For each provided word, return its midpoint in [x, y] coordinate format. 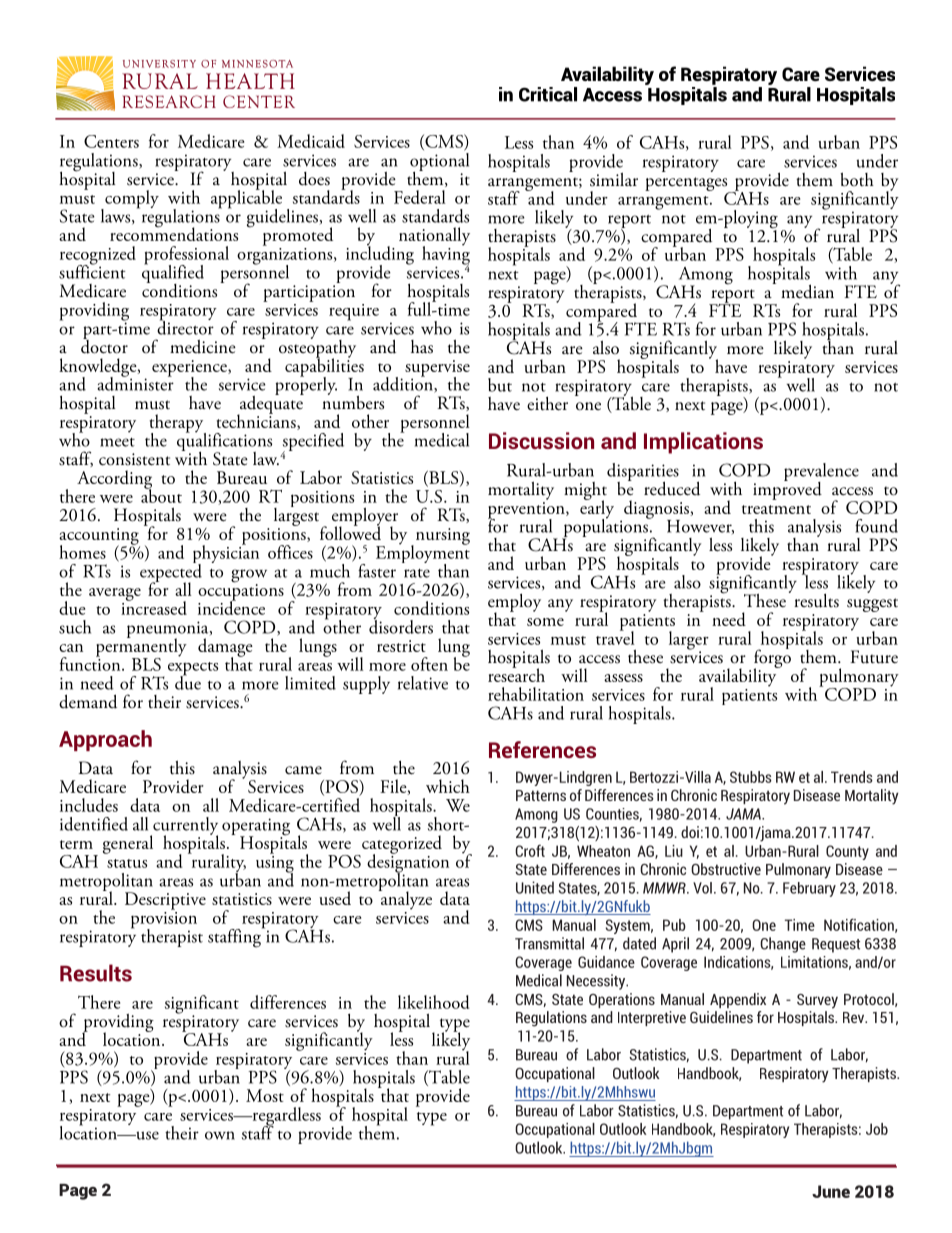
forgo [772, 659]
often [429, 664]
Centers [111, 141]
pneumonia [169, 631]
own [220, 1135]
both [857, 179]
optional [439, 161]
